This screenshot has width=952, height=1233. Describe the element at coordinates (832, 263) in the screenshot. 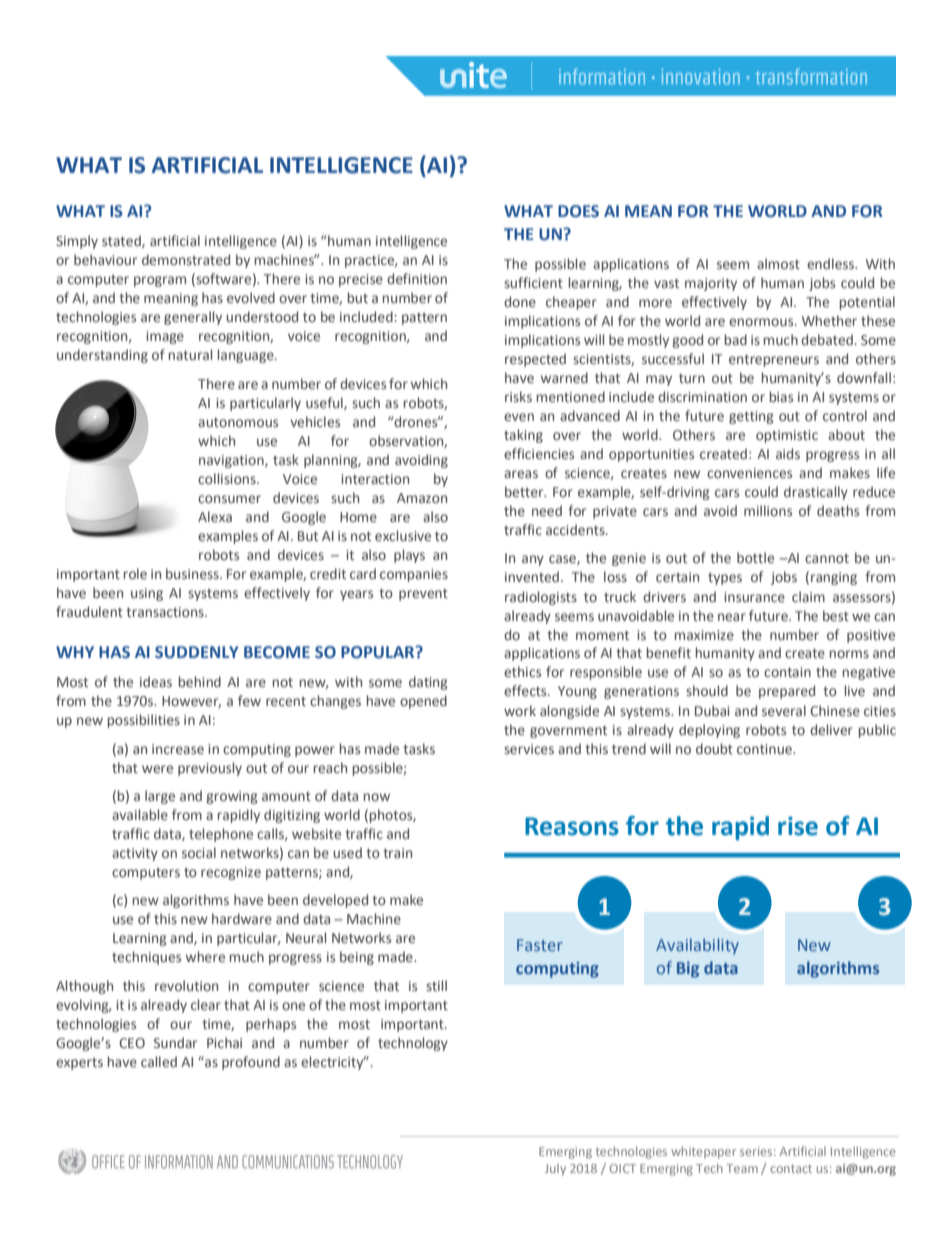

I see `endless` at that location.
